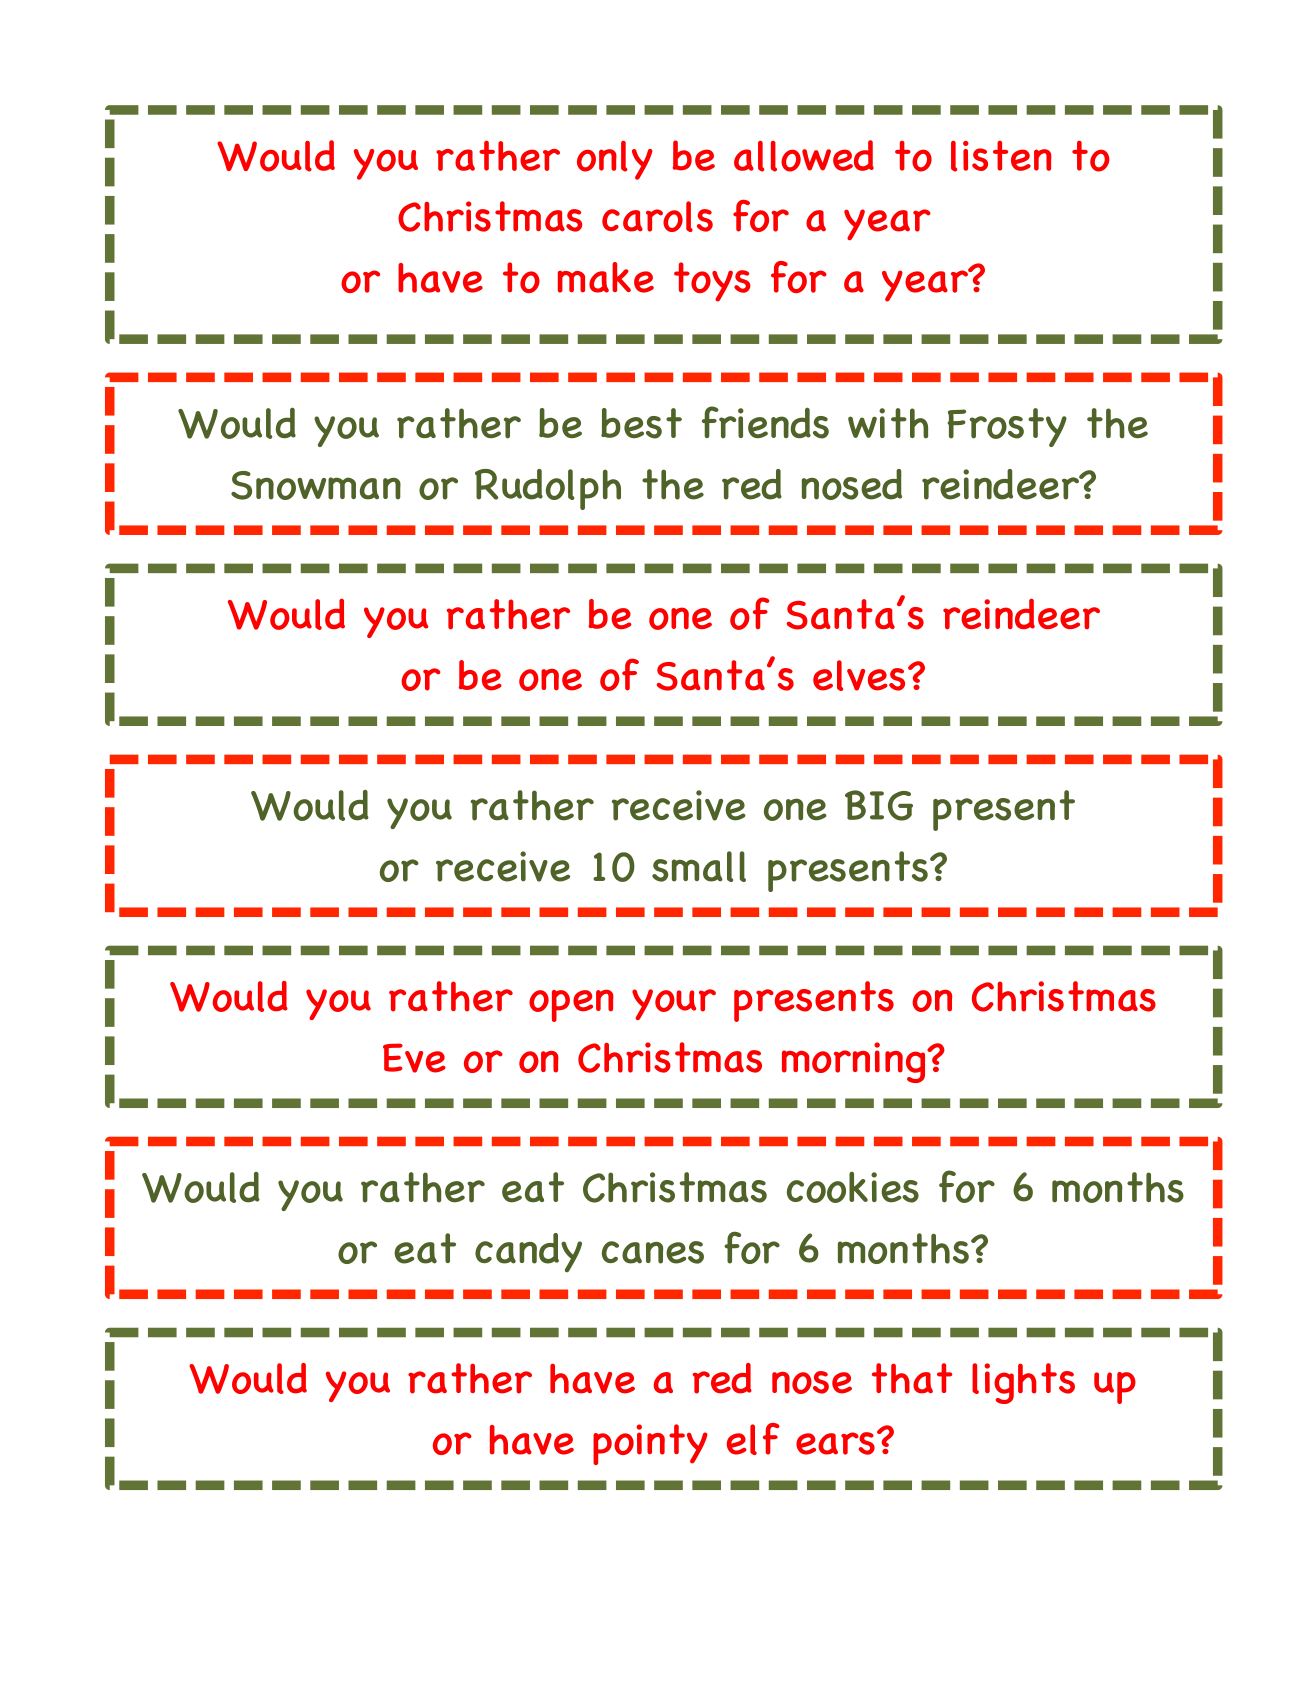  What do you see at coordinates (879, 805) in the screenshot?
I see `BIG` at bounding box center [879, 805].
